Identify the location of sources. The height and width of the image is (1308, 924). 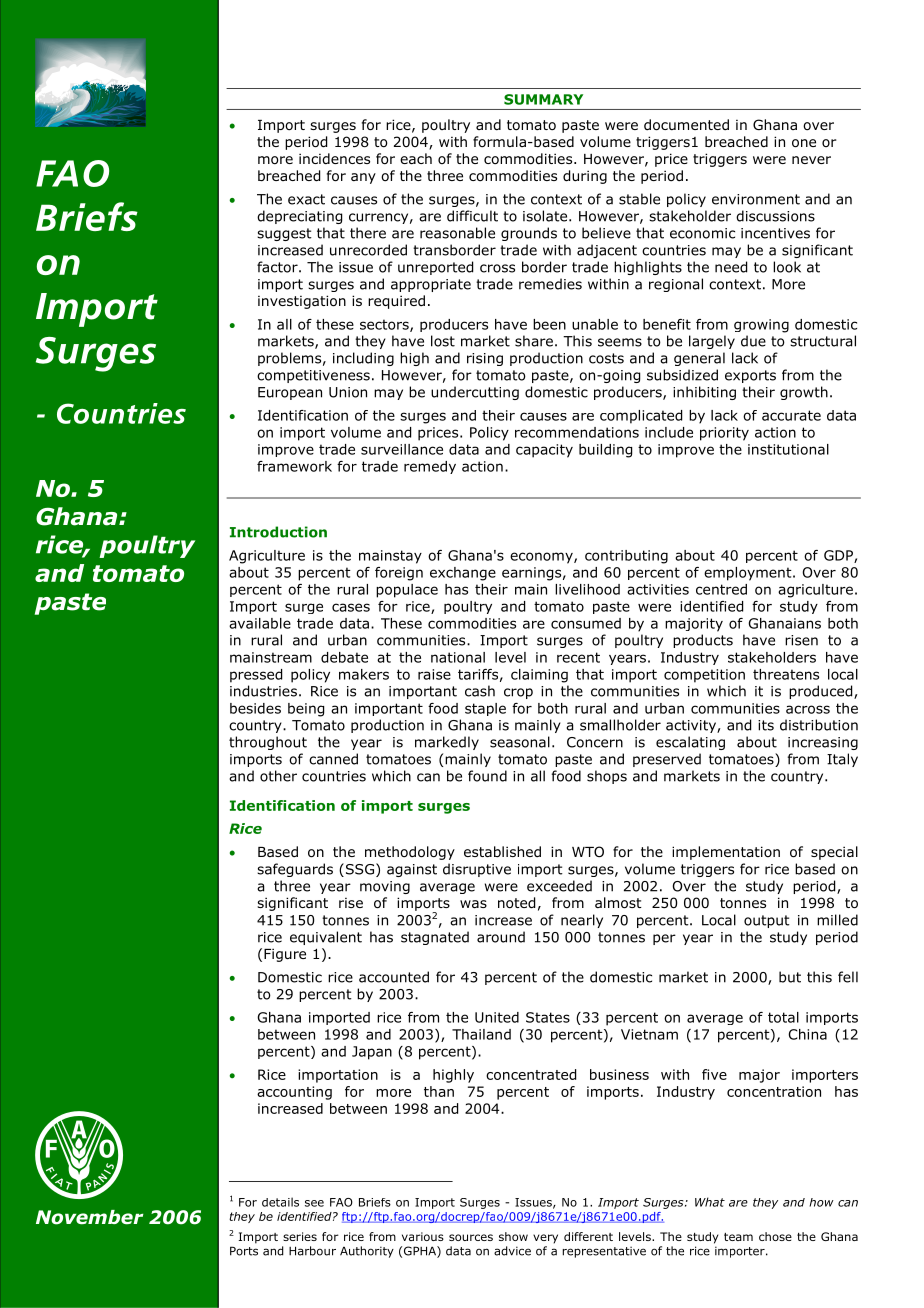
(471, 1237).
